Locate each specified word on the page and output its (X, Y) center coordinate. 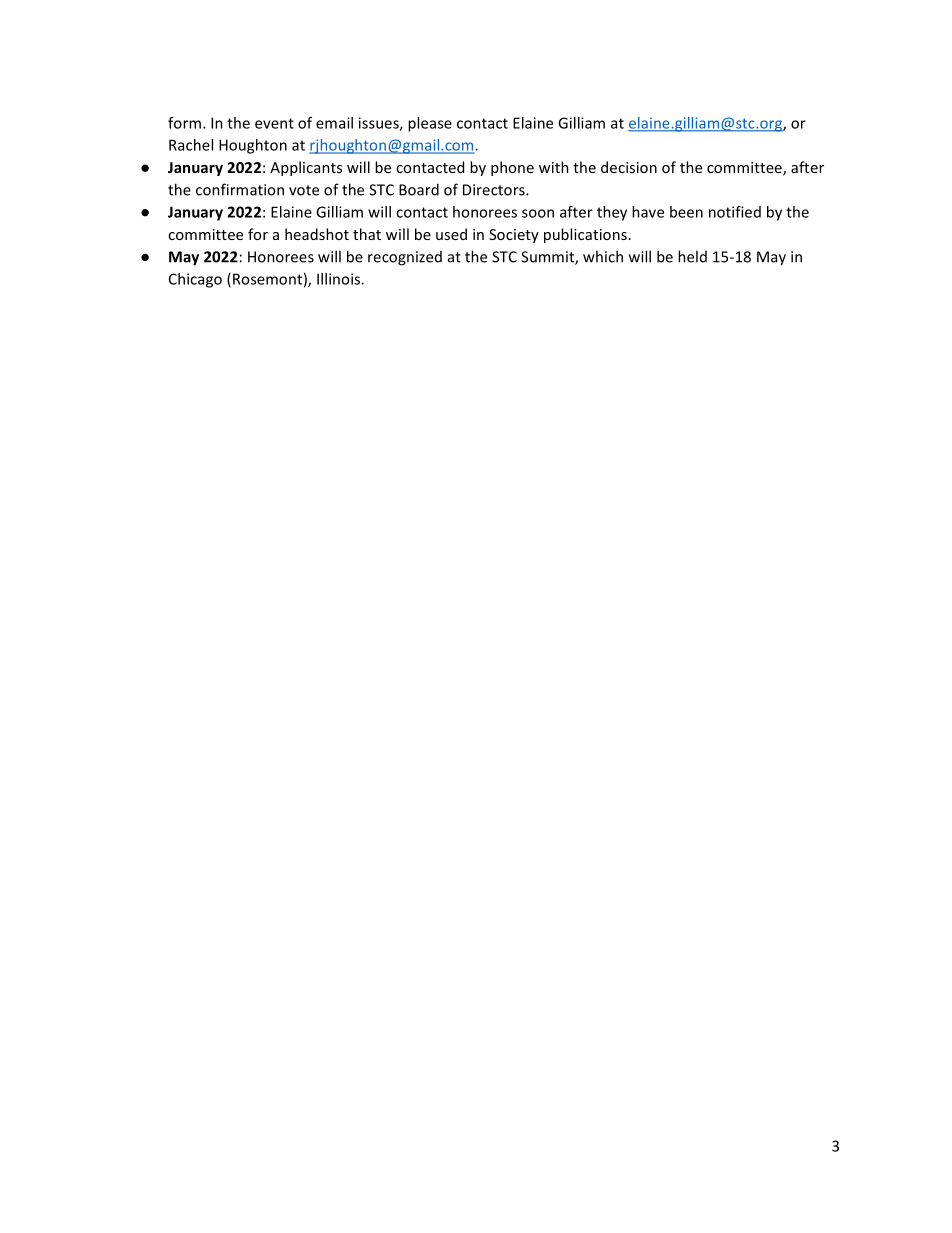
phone (512, 168)
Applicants (306, 168)
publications (585, 235)
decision (629, 167)
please (430, 124)
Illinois (339, 279)
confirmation (240, 189)
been (686, 212)
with (554, 167)
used (451, 234)
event (274, 123)
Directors (495, 190)
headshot (317, 234)
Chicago (195, 280)
